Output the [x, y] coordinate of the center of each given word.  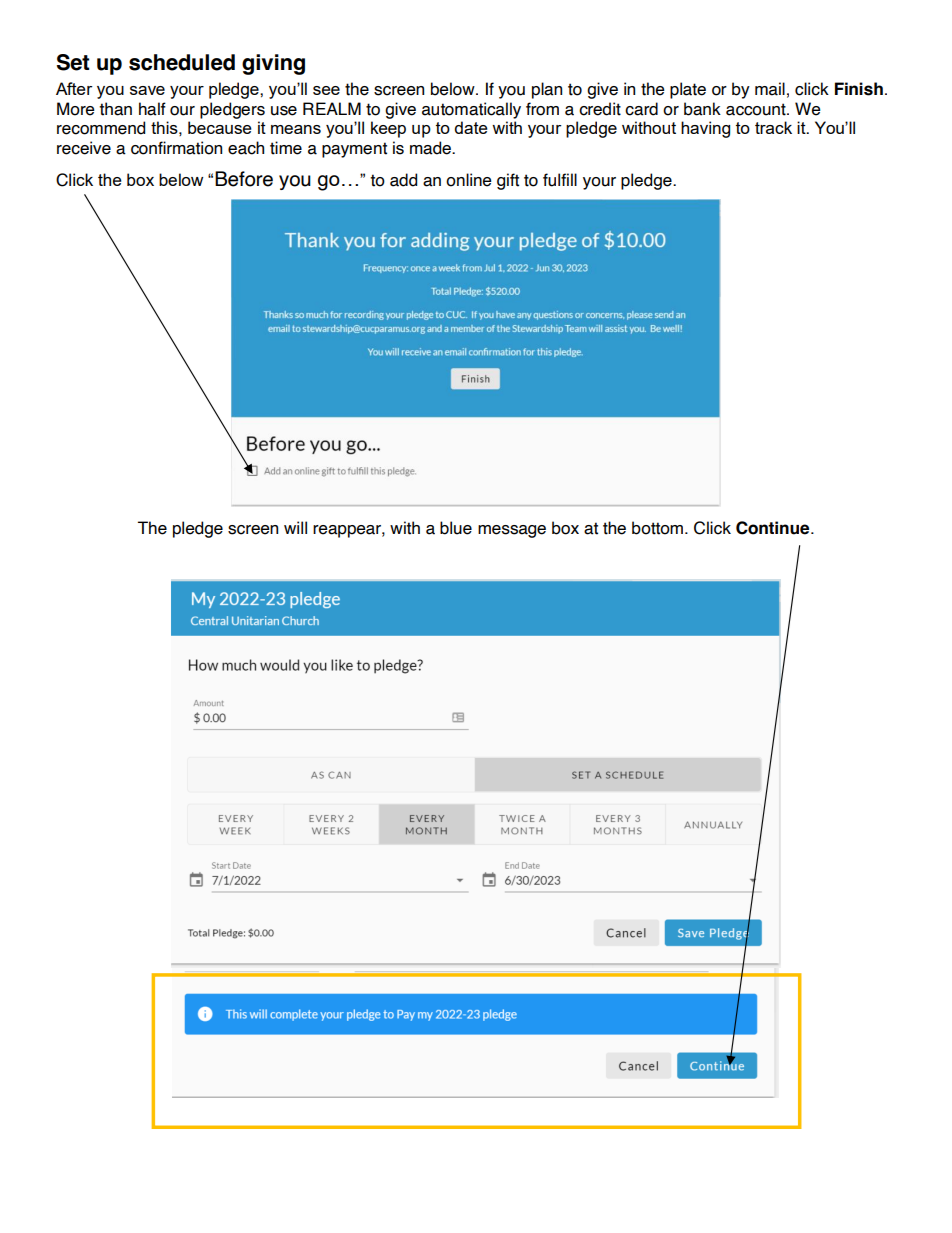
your [599, 183]
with [405, 528]
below [454, 89]
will [295, 527]
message [512, 531]
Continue [774, 528]
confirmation [176, 148]
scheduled [182, 62]
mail [770, 89]
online [469, 180]
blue [456, 528]
